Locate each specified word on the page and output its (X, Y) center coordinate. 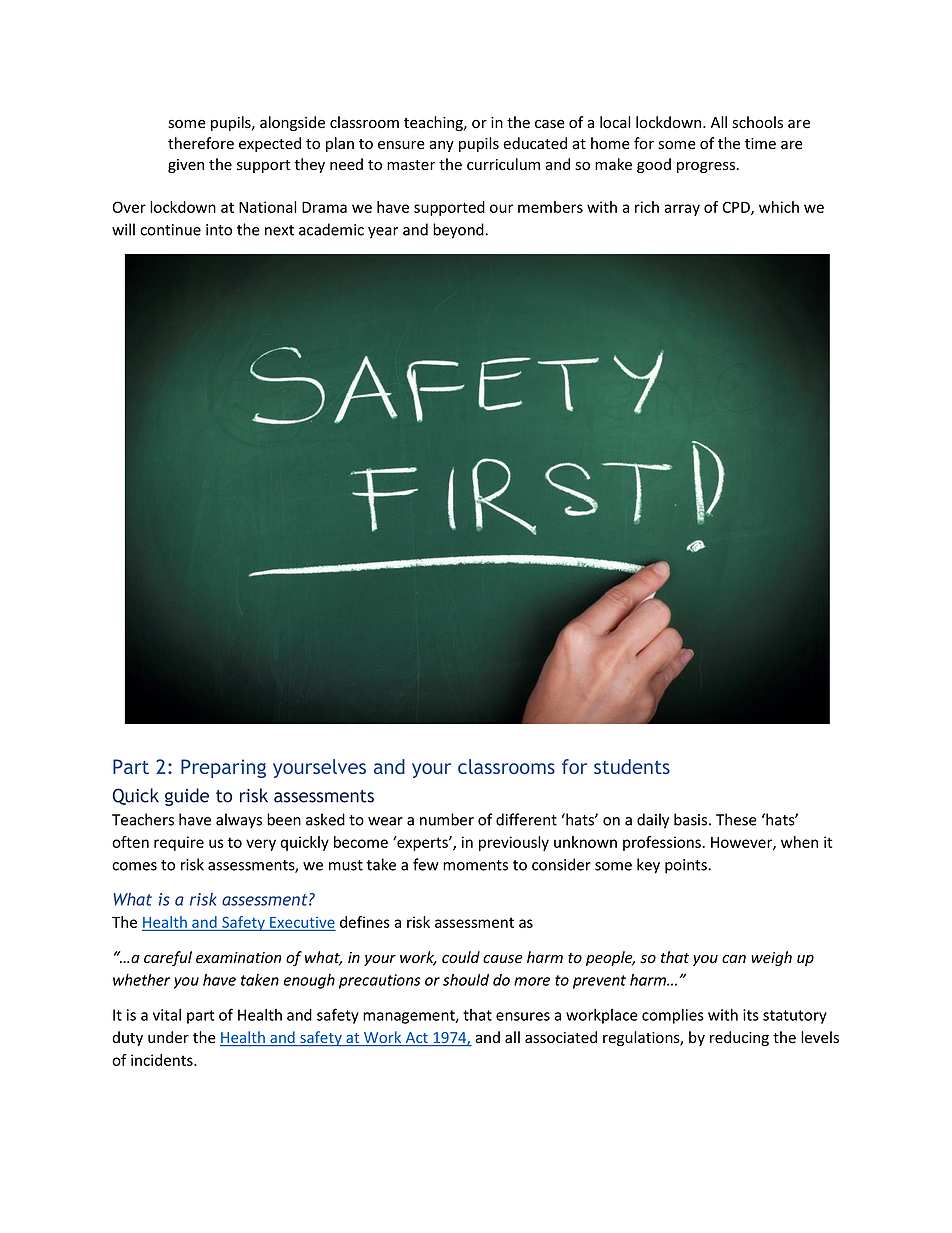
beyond (459, 231)
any (441, 146)
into (219, 230)
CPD (737, 208)
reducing (739, 1038)
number (447, 819)
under (168, 1037)
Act (416, 1039)
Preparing (223, 768)
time (760, 144)
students (632, 766)
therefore (201, 143)
